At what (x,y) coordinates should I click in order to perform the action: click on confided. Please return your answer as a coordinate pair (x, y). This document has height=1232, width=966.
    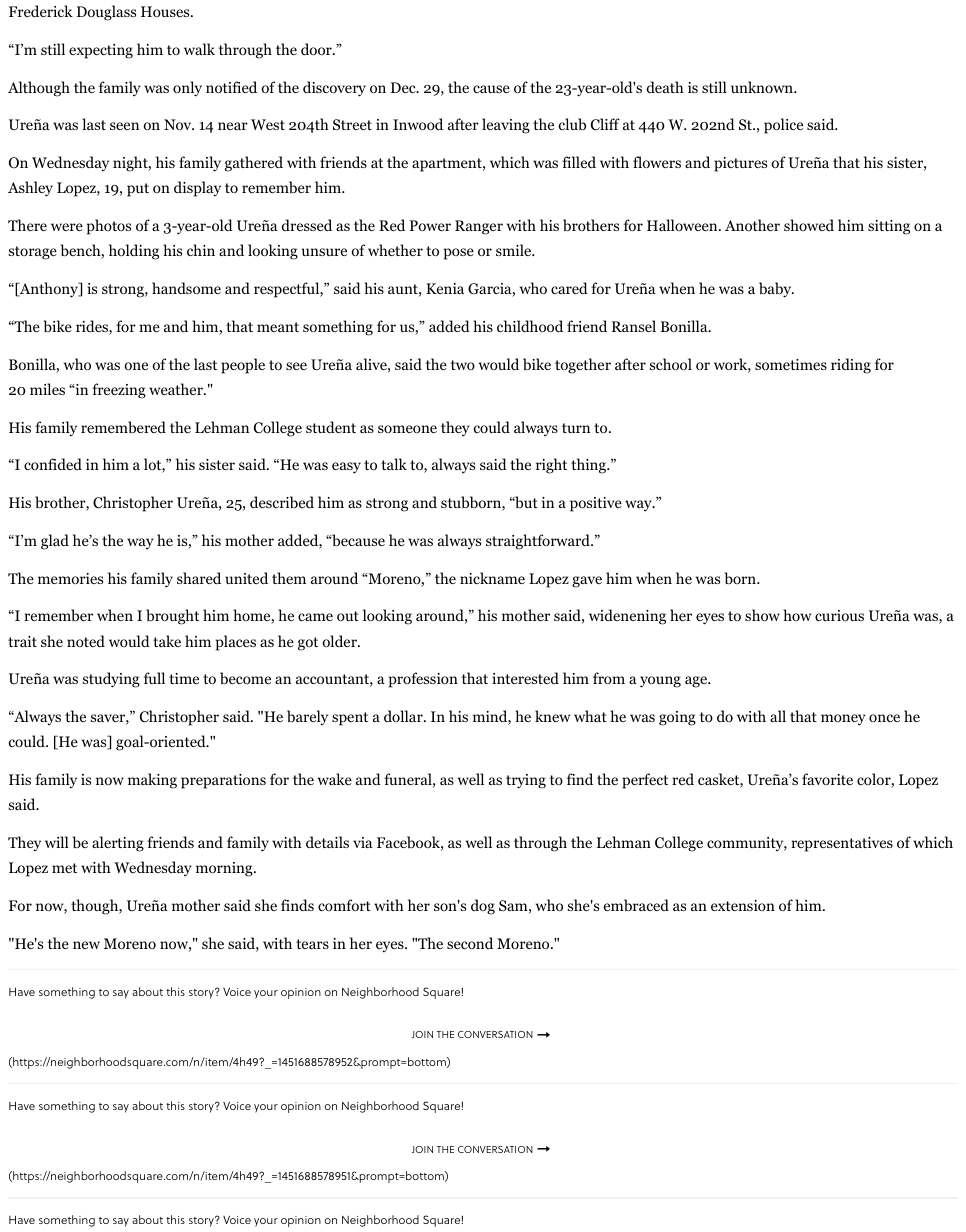
    Looking at the image, I should click on (53, 464).
